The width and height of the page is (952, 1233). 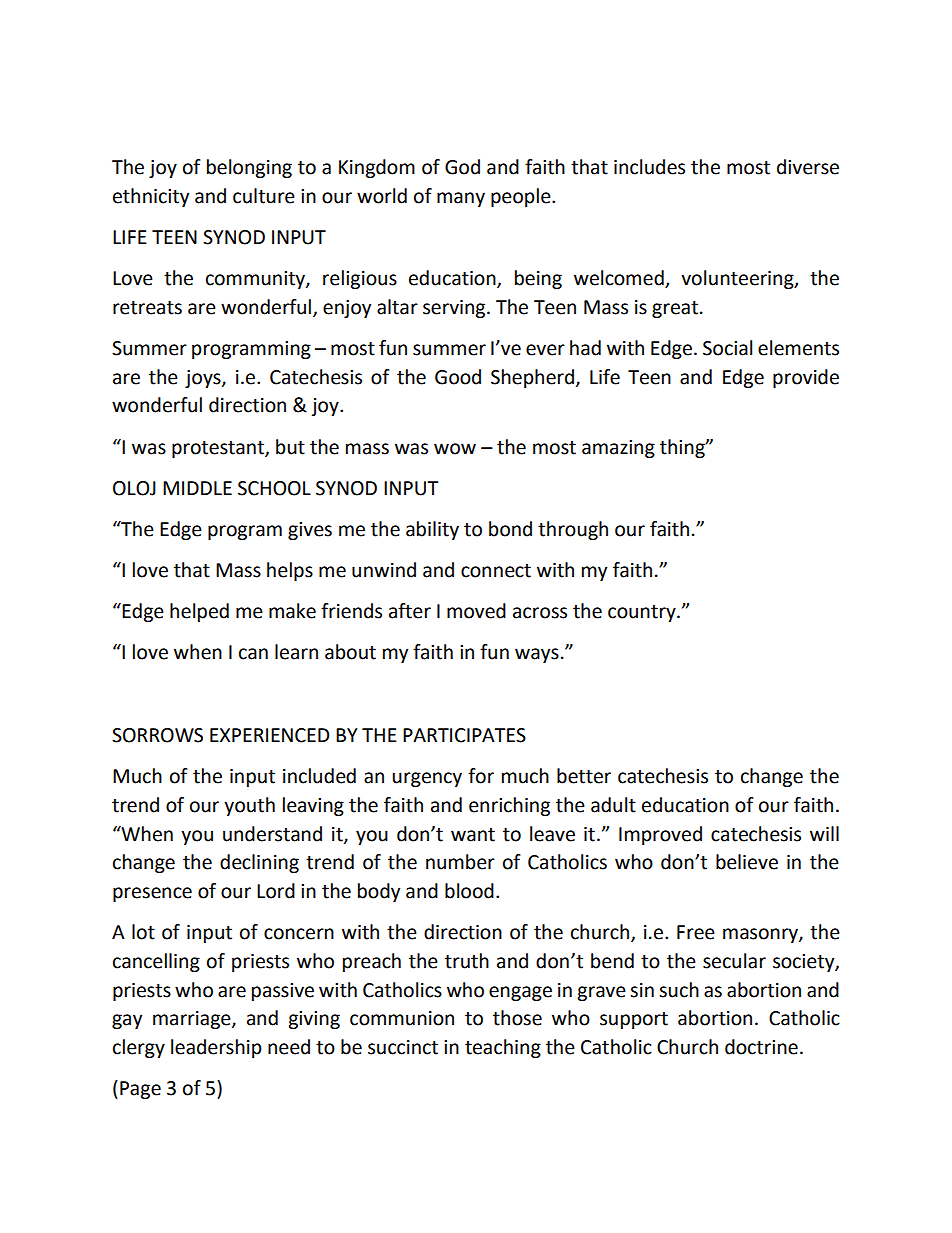 I want to click on Good, so click(x=458, y=377).
